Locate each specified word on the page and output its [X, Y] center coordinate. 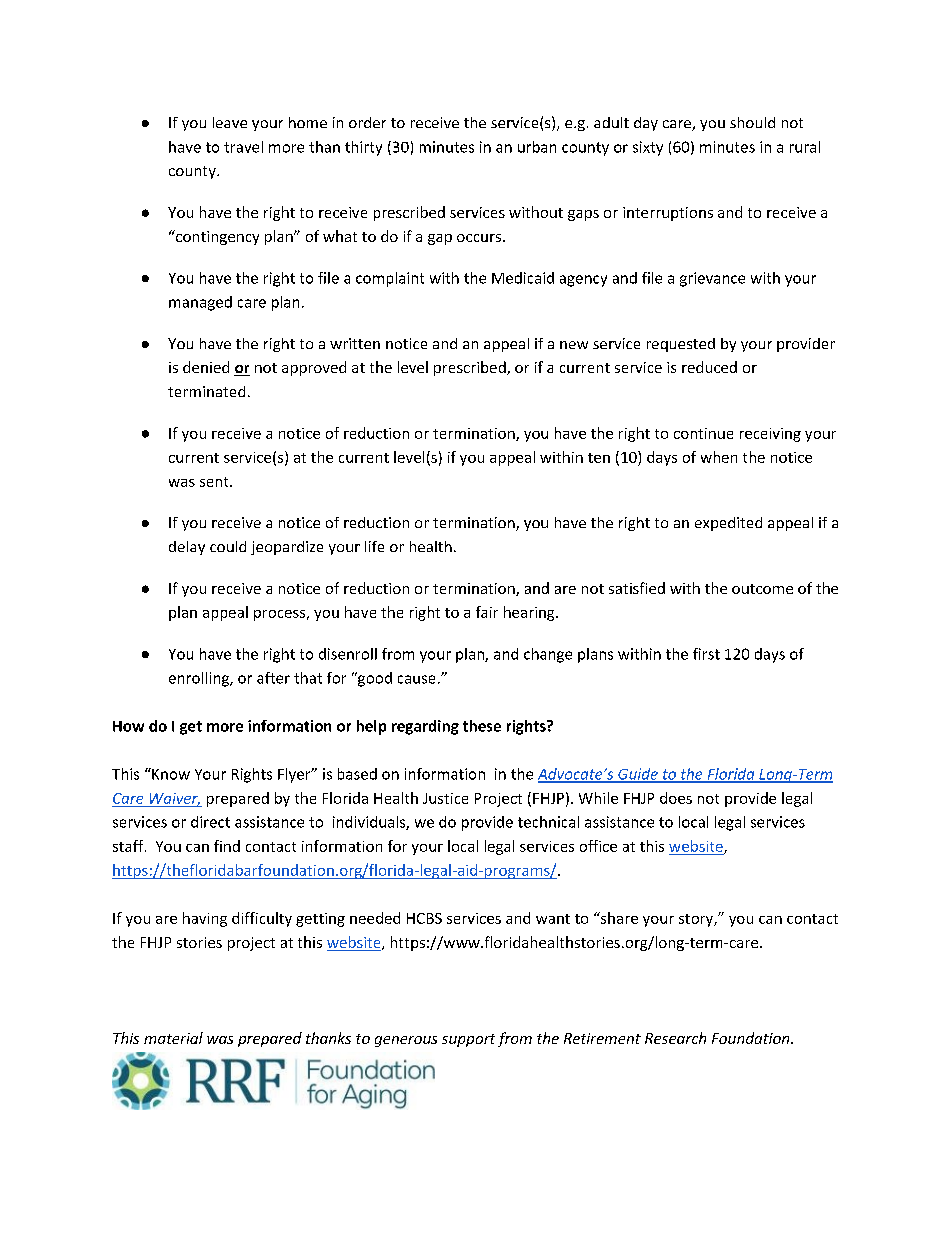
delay [187, 548]
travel [243, 147]
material [173, 1038]
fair [487, 612]
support [468, 1040]
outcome [762, 589]
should [752, 122]
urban [537, 147]
